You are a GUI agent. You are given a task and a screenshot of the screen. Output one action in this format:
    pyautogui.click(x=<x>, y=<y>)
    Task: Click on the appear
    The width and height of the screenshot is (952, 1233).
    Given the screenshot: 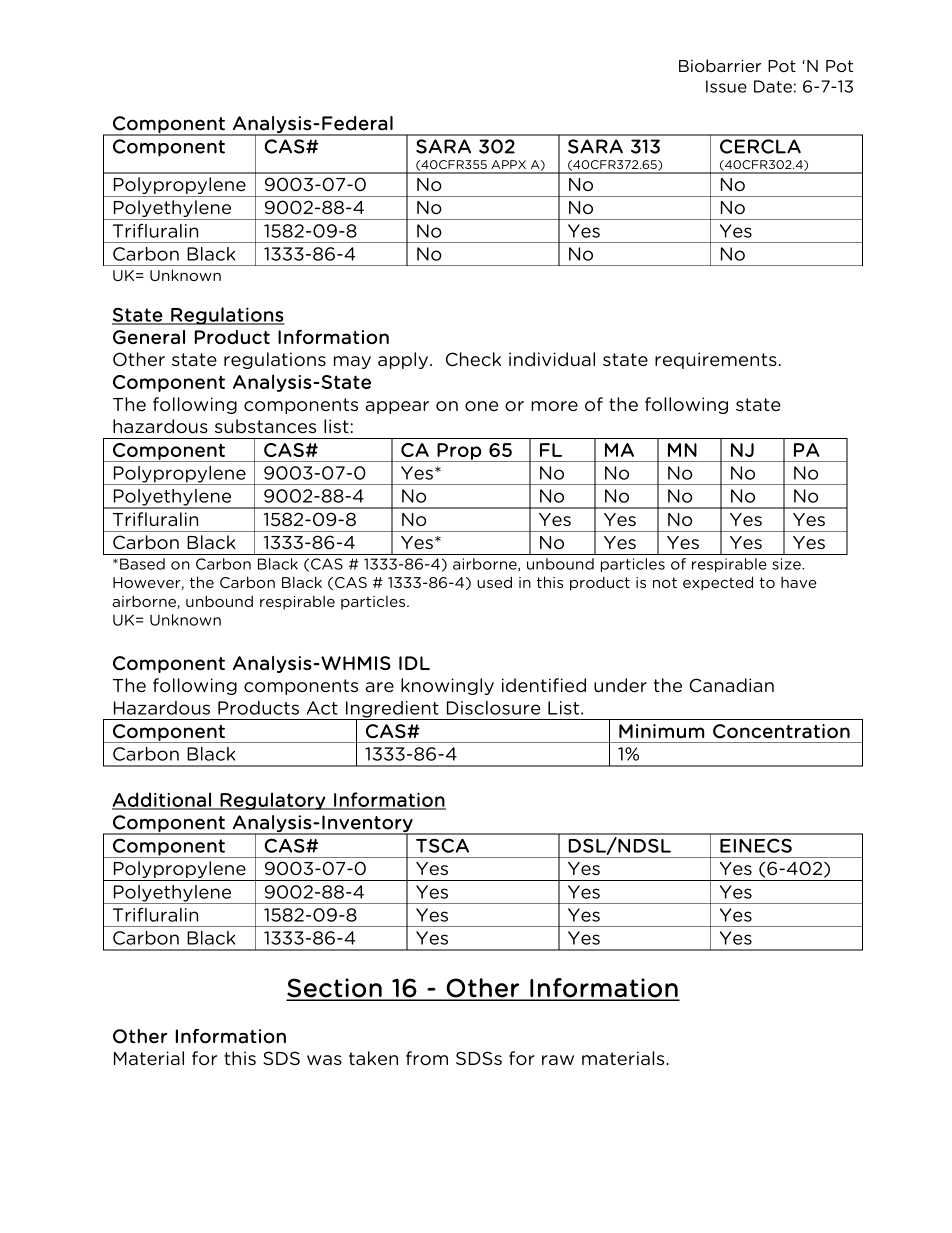 What is the action you would take?
    pyautogui.click(x=397, y=407)
